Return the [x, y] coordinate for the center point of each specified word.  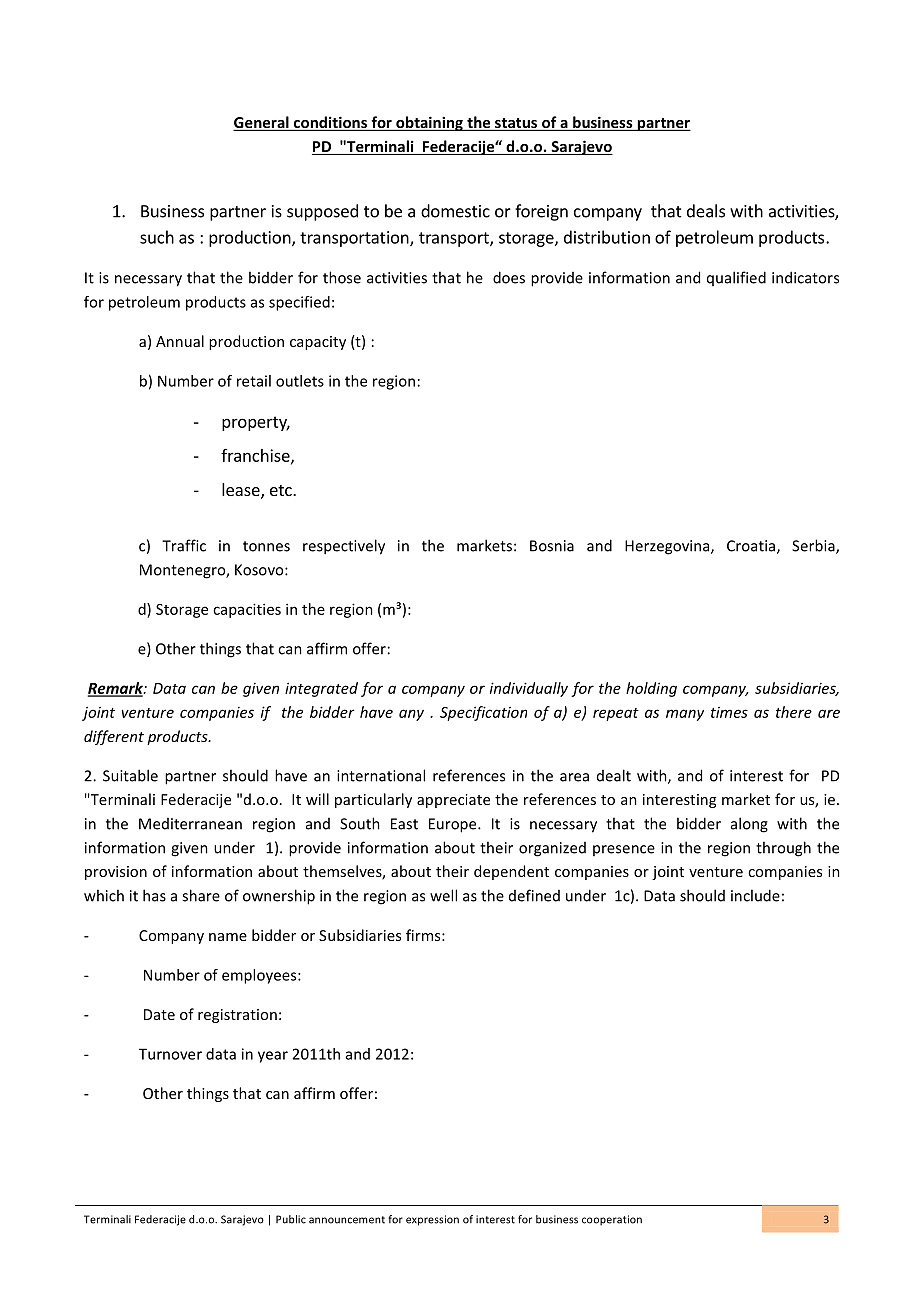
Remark [116, 689]
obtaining [429, 123]
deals [706, 211]
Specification [483, 713]
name [228, 937]
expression [432, 1220]
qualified [736, 278]
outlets [300, 381]
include [755, 895]
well [443, 895]
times [729, 712]
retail [254, 381]
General [262, 123]
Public [291, 1219]
